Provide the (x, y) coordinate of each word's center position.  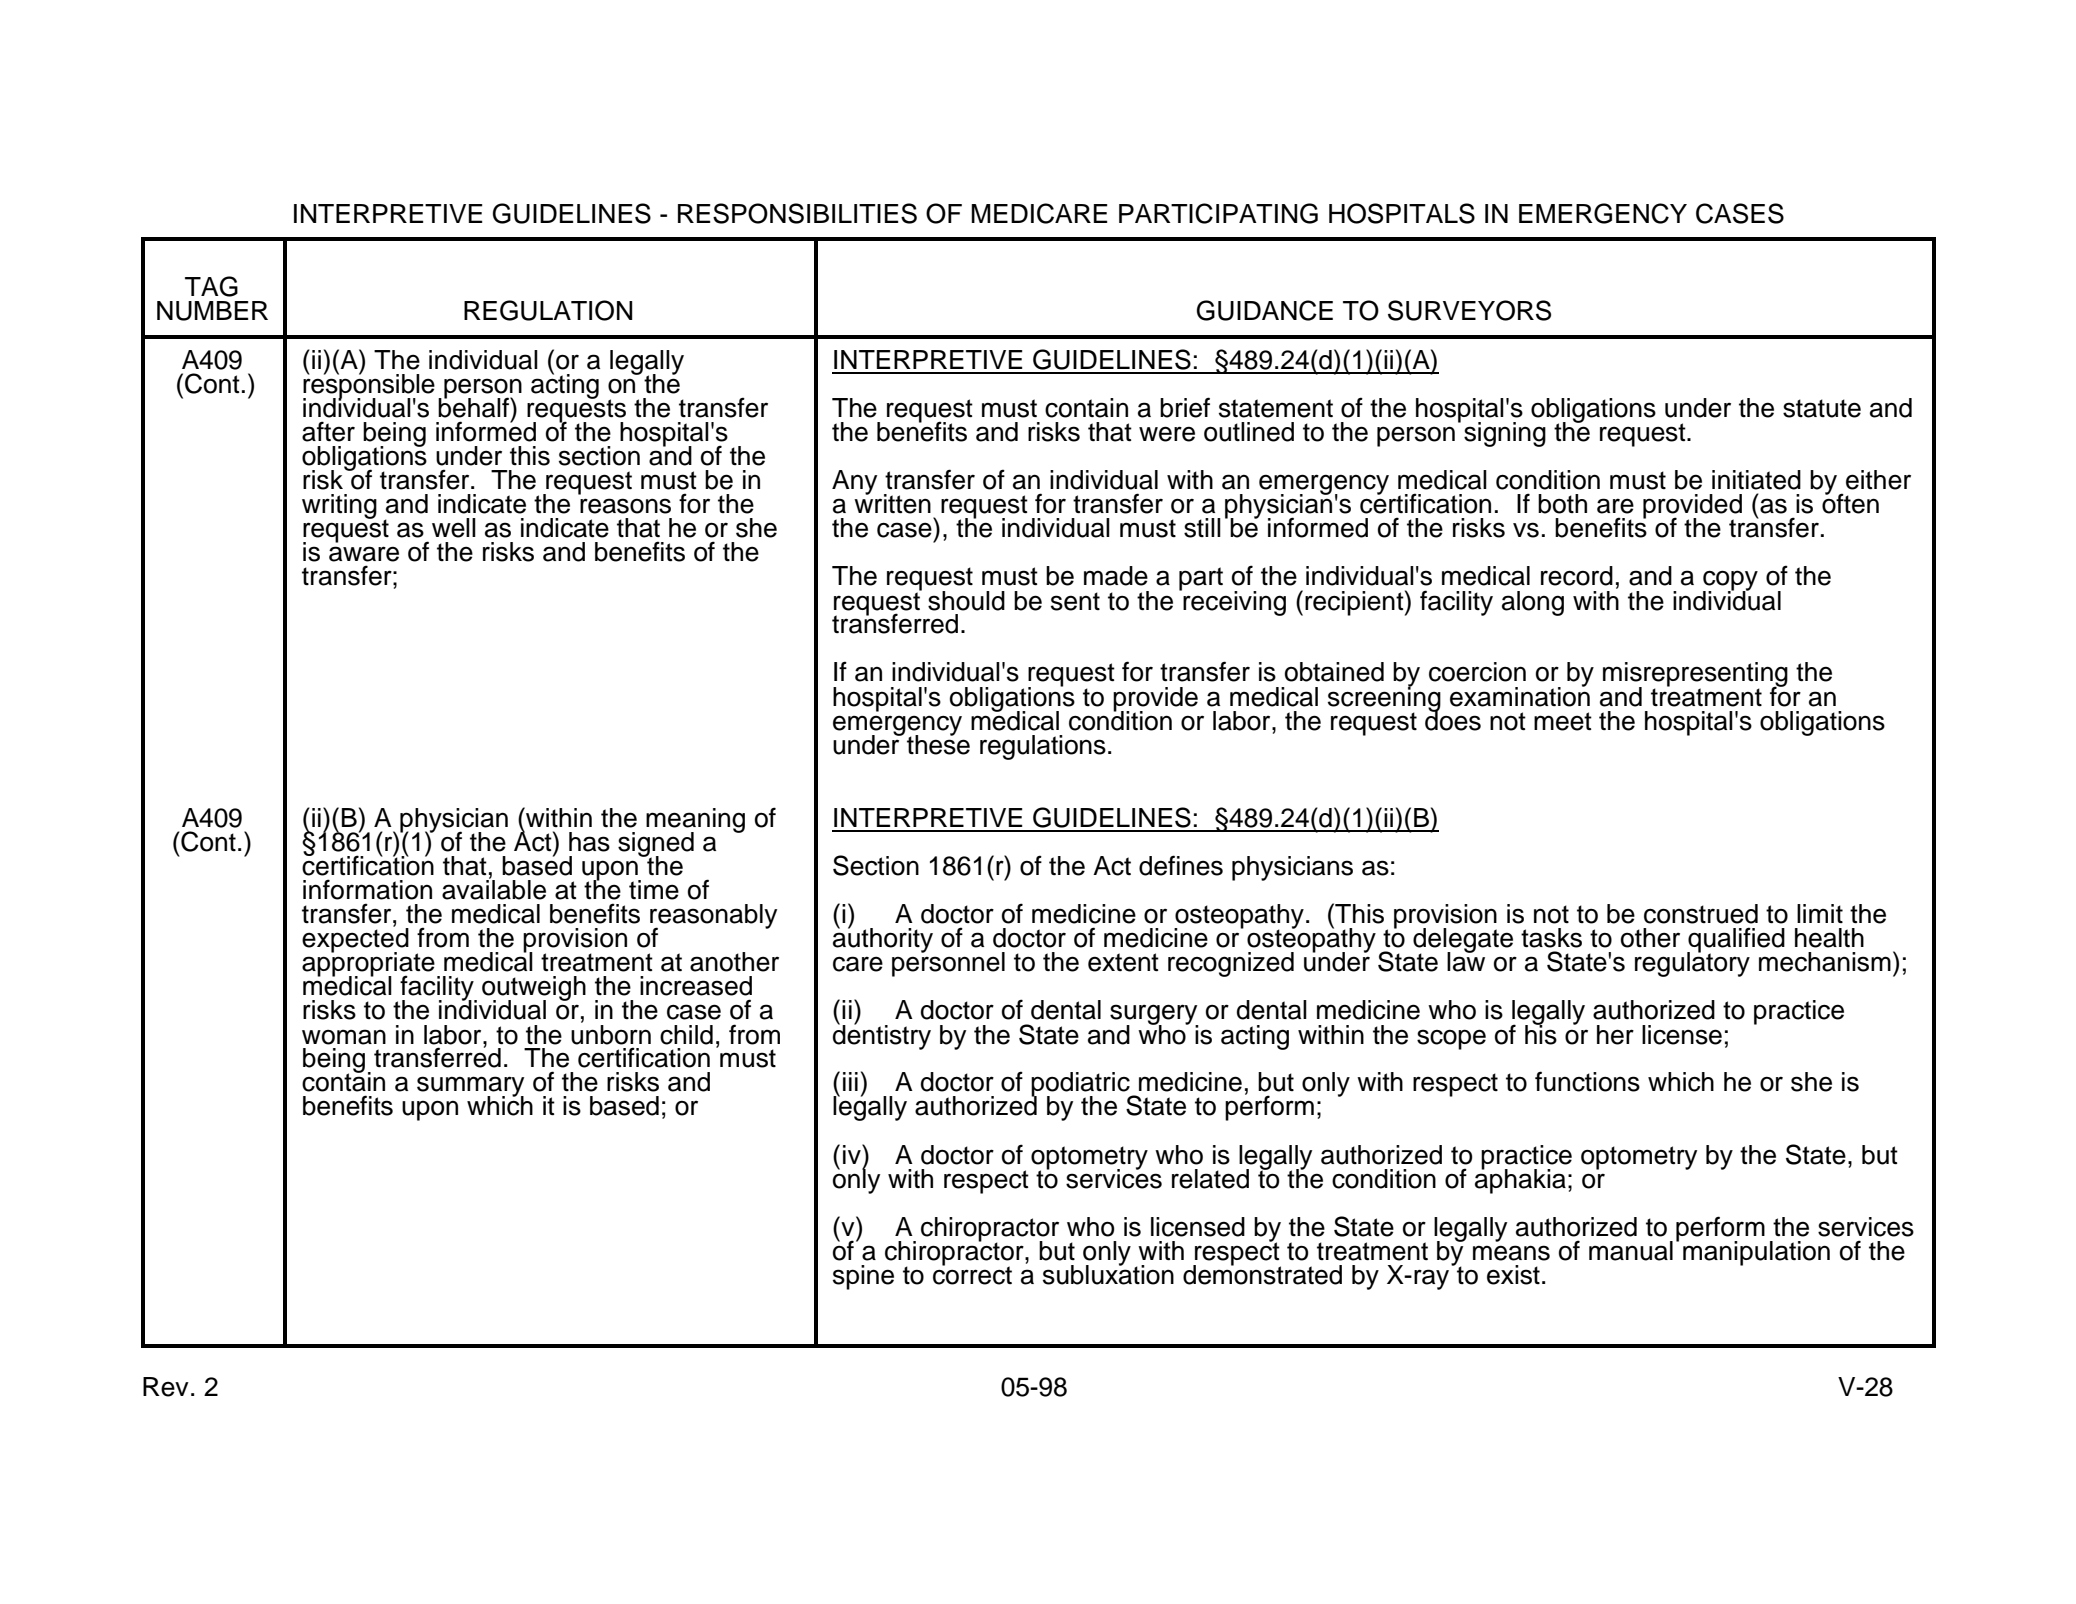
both (1562, 504)
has (589, 842)
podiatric (1081, 1085)
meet (1563, 721)
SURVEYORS (1469, 310)
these (938, 743)
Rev (166, 1387)
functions (1587, 1081)
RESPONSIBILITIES (797, 213)
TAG (211, 286)
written (892, 503)
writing (339, 506)
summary (470, 1087)
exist (1513, 1275)
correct (972, 1274)
